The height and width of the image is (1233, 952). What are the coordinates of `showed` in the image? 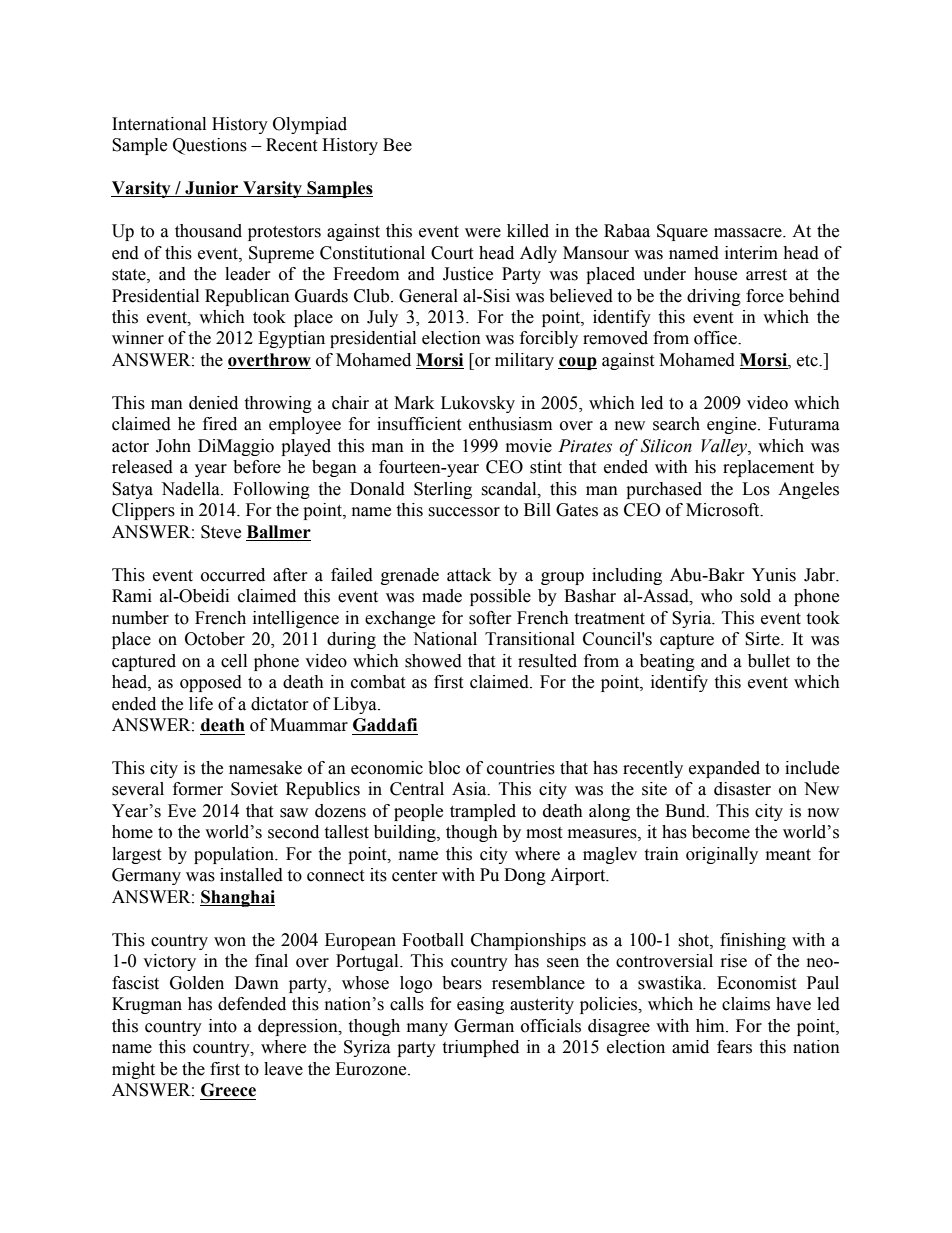 It's located at (433, 661).
